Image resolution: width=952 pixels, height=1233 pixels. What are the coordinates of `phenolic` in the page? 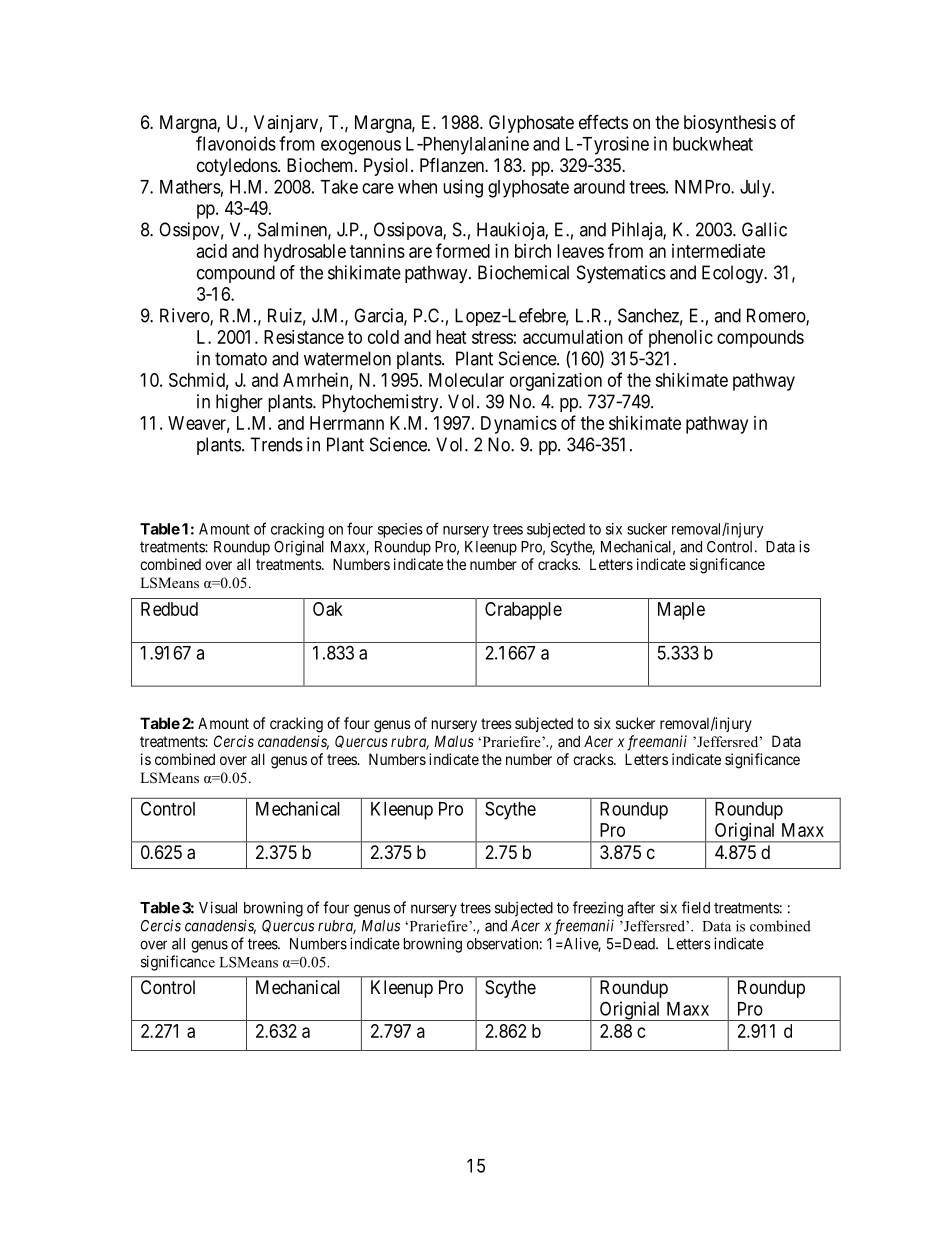 It's located at (681, 339).
